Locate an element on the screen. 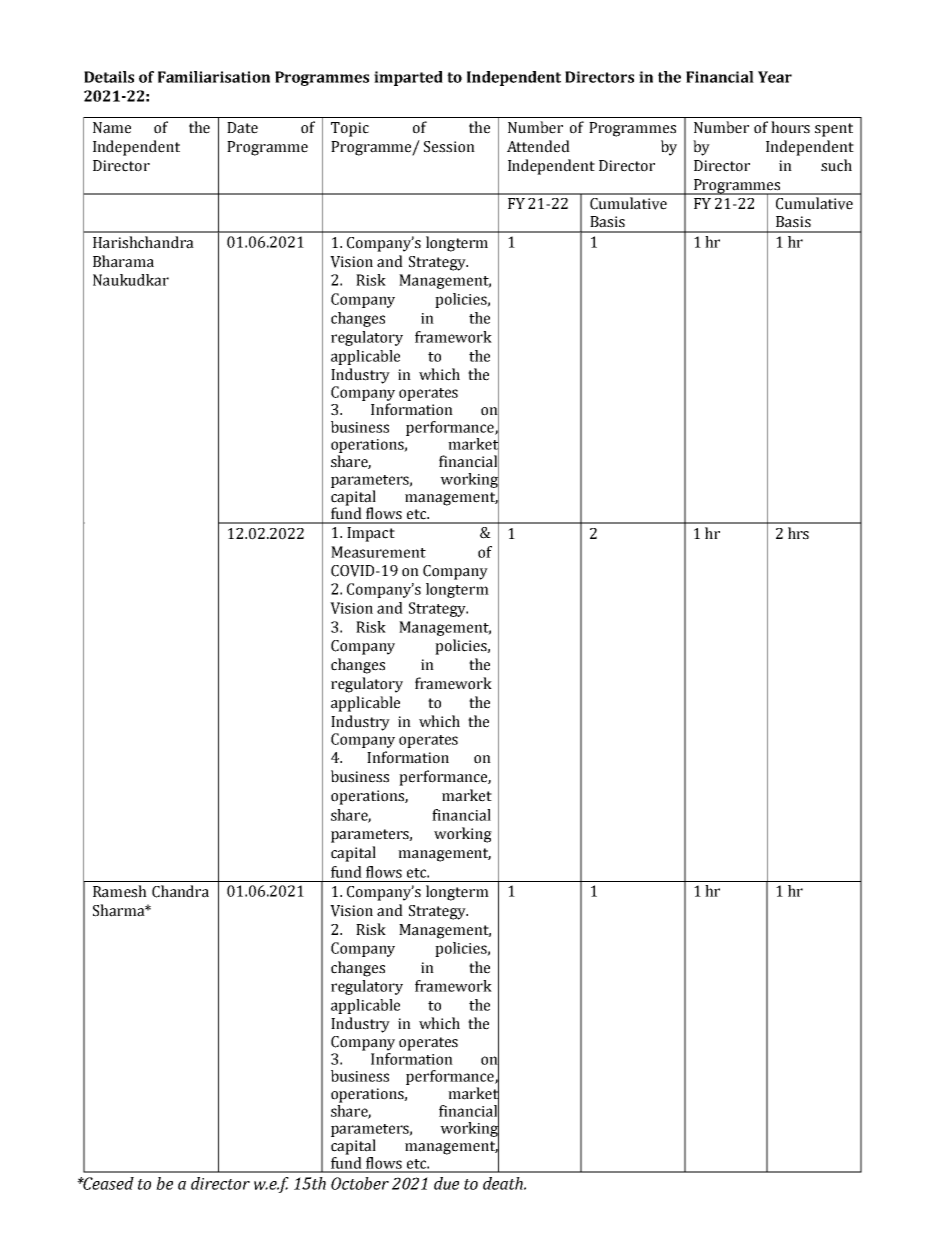  Measurement is located at coordinates (378, 552).
